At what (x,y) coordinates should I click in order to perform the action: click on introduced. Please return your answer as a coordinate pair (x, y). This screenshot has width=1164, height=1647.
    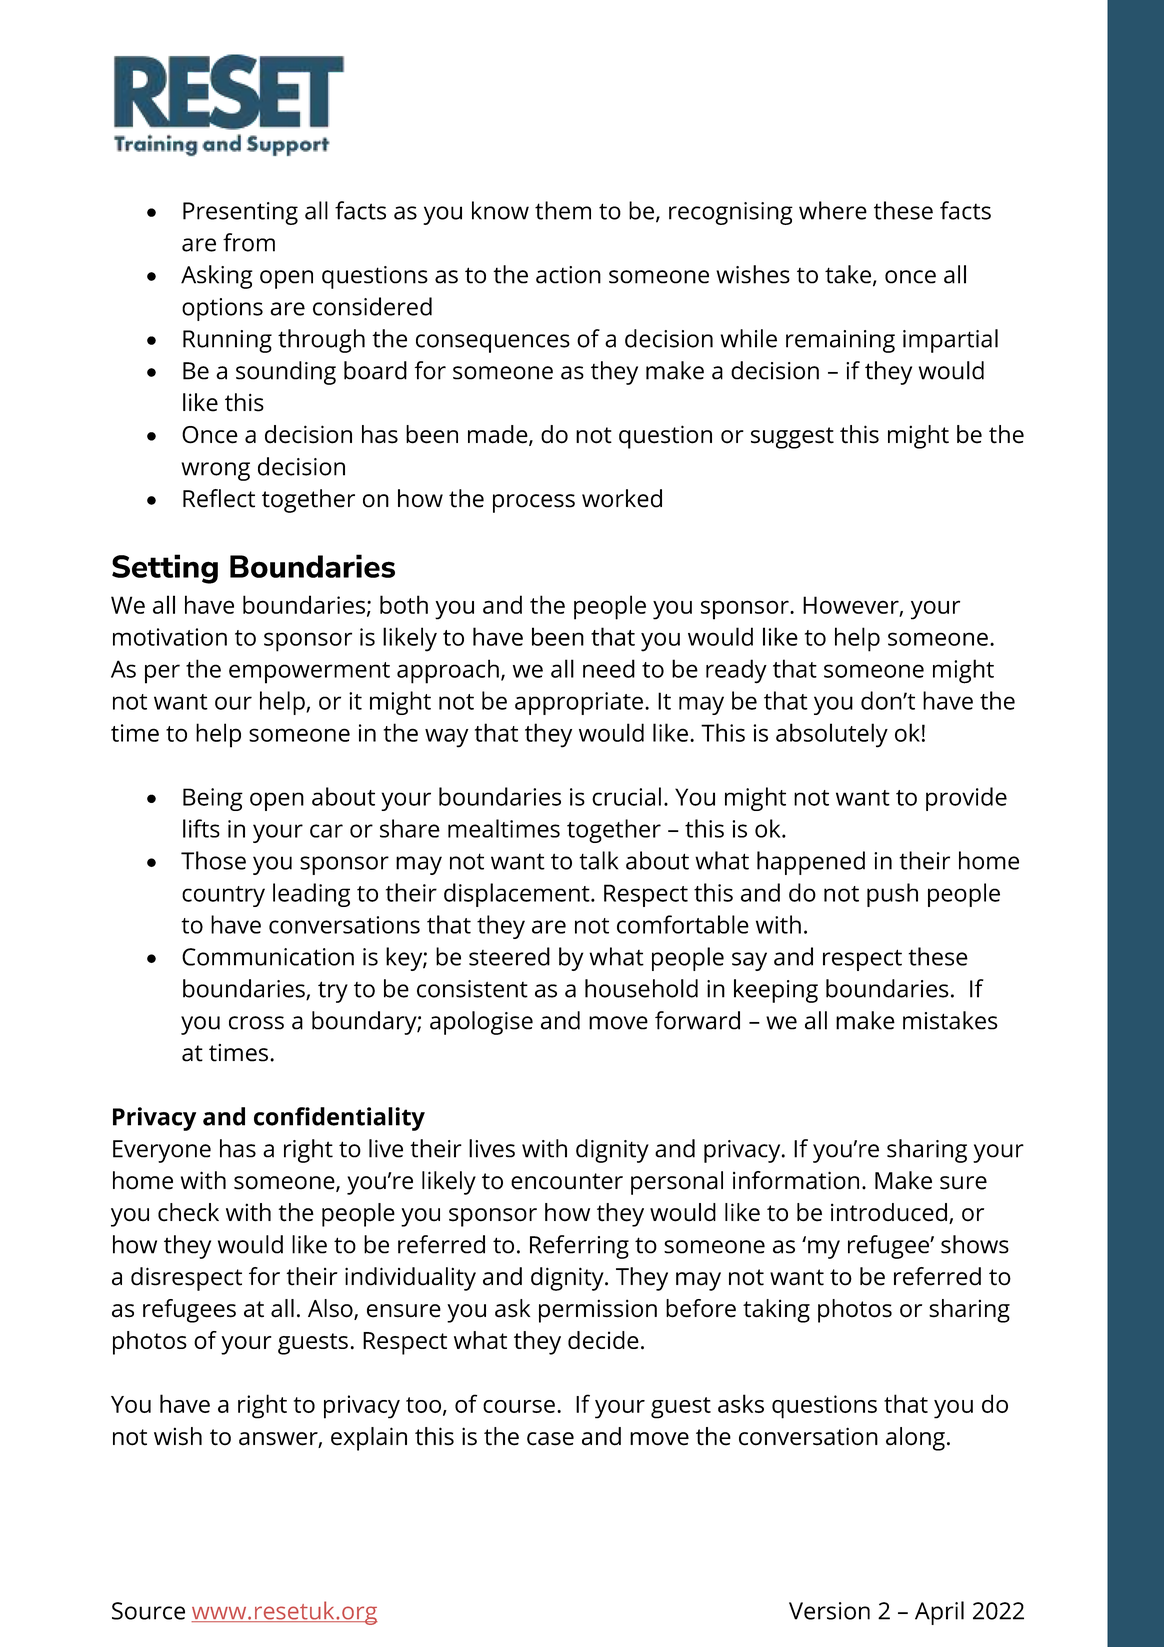
    Looking at the image, I should click on (889, 1212).
